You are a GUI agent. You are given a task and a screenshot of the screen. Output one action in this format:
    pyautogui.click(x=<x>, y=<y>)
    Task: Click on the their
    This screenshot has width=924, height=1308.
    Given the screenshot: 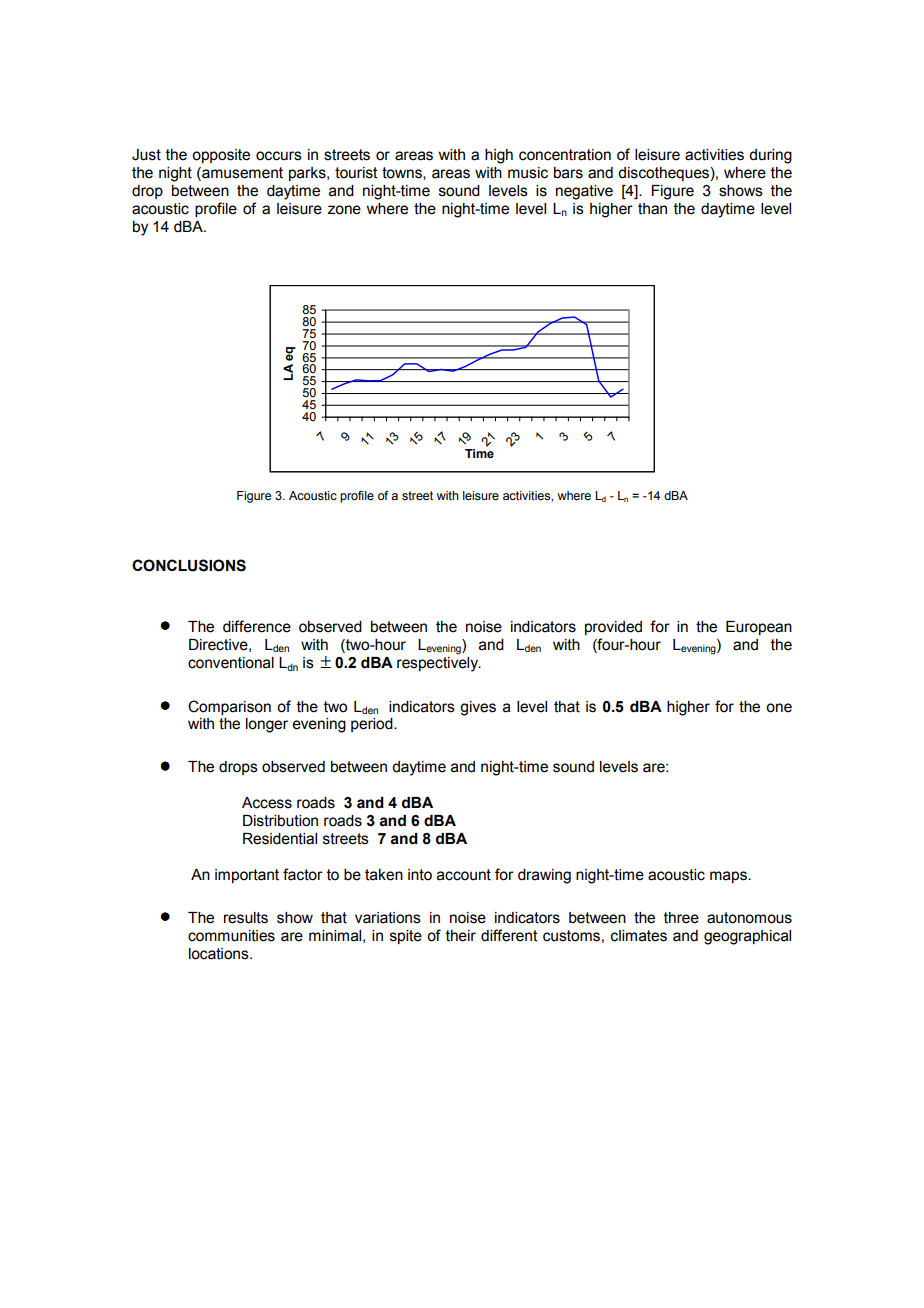 What is the action you would take?
    pyautogui.click(x=461, y=936)
